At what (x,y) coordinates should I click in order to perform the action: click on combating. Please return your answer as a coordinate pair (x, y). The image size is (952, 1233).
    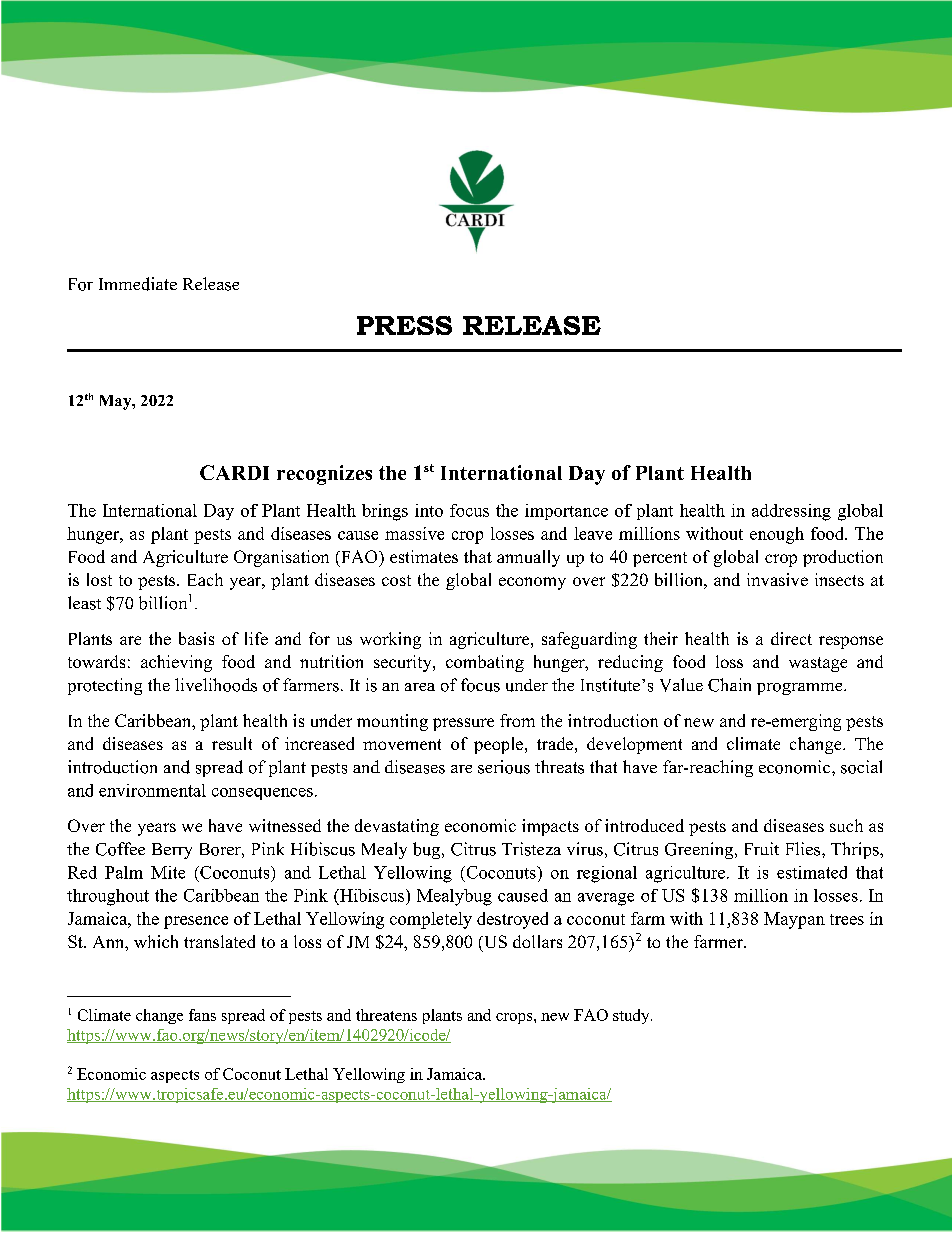
    Looking at the image, I should click on (485, 663).
